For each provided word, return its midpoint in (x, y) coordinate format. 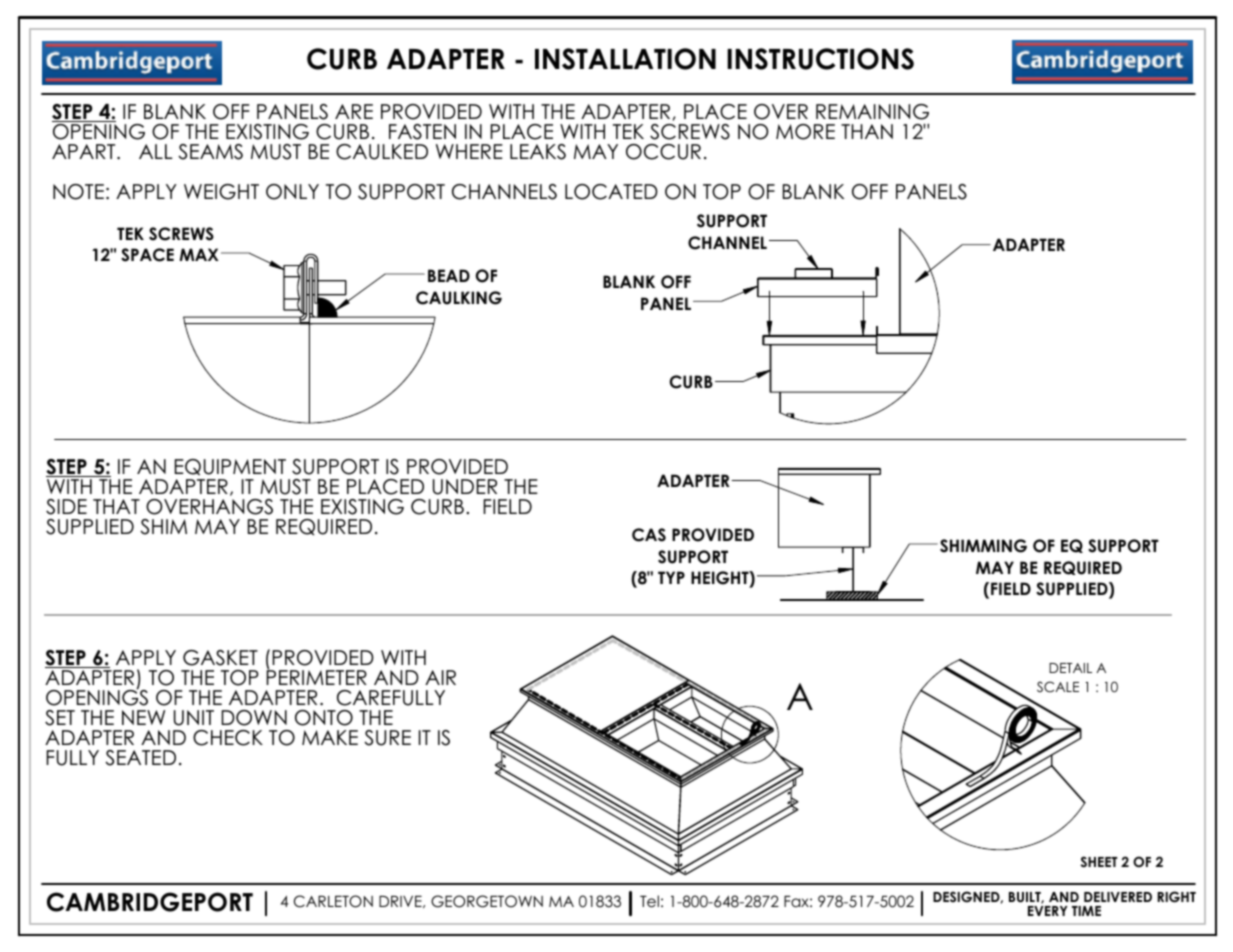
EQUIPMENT (230, 467)
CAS (649, 535)
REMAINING (872, 112)
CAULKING (459, 298)
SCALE (1058, 687)
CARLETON (333, 901)
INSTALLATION (625, 59)
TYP (671, 577)
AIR (440, 677)
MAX (199, 254)
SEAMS (210, 152)
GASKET (220, 658)
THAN (867, 131)
